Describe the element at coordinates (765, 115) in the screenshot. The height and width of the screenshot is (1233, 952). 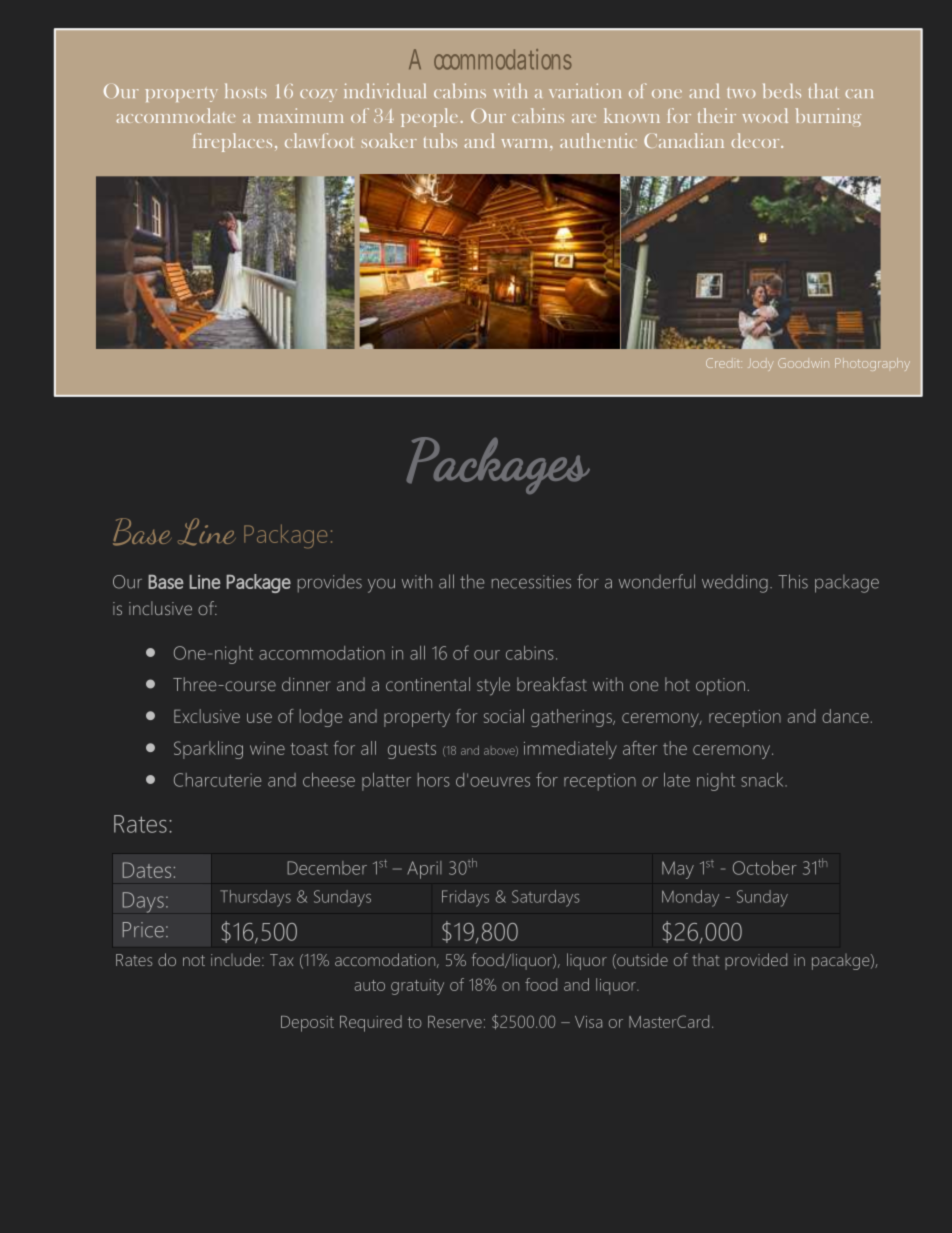
I see `wood` at that location.
